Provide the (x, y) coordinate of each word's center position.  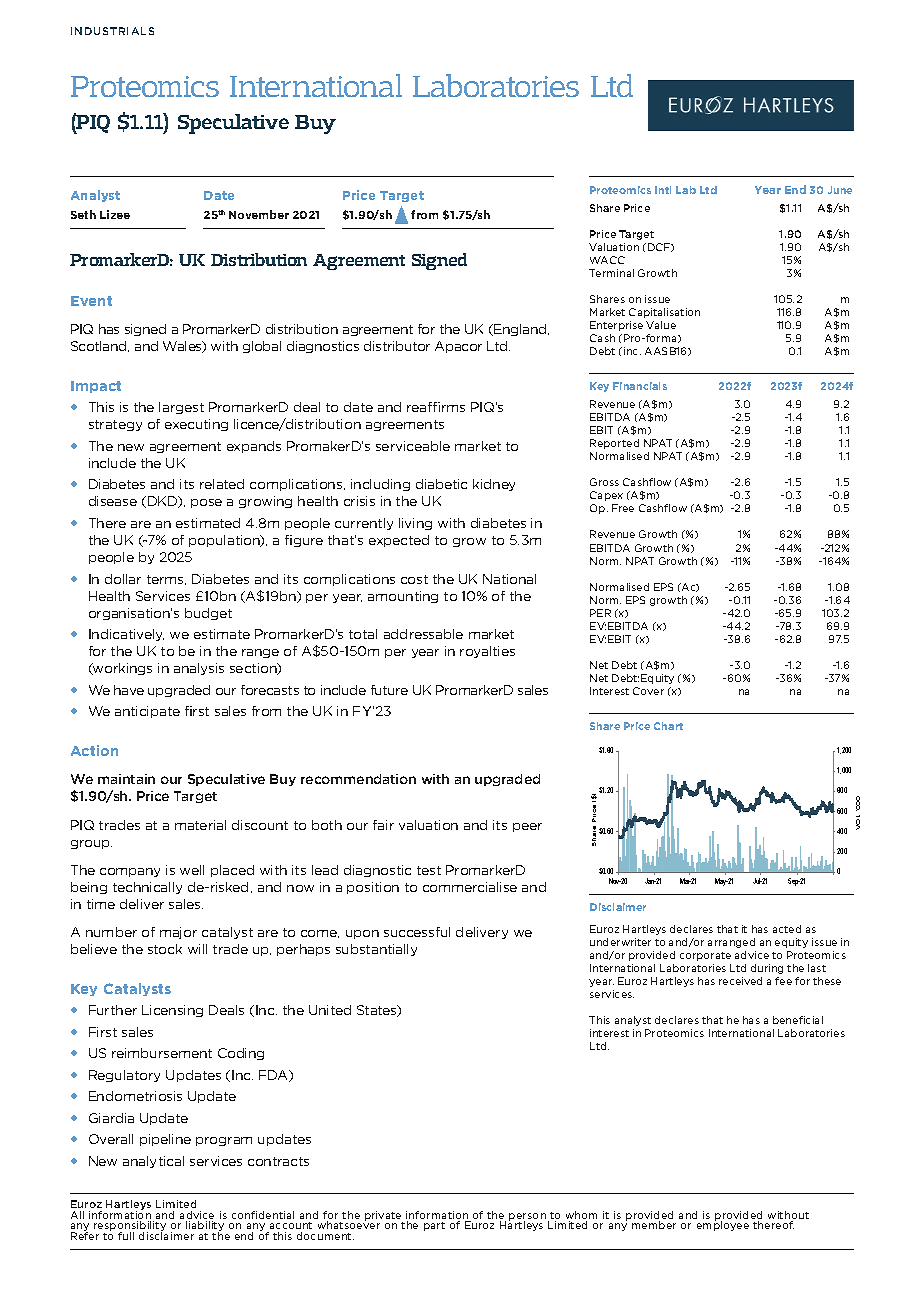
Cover (648, 691)
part (434, 1226)
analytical (153, 1162)
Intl (663, 190)
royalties (487, 652)
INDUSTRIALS (112, 31)
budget (208, 614)
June (840, 190)
